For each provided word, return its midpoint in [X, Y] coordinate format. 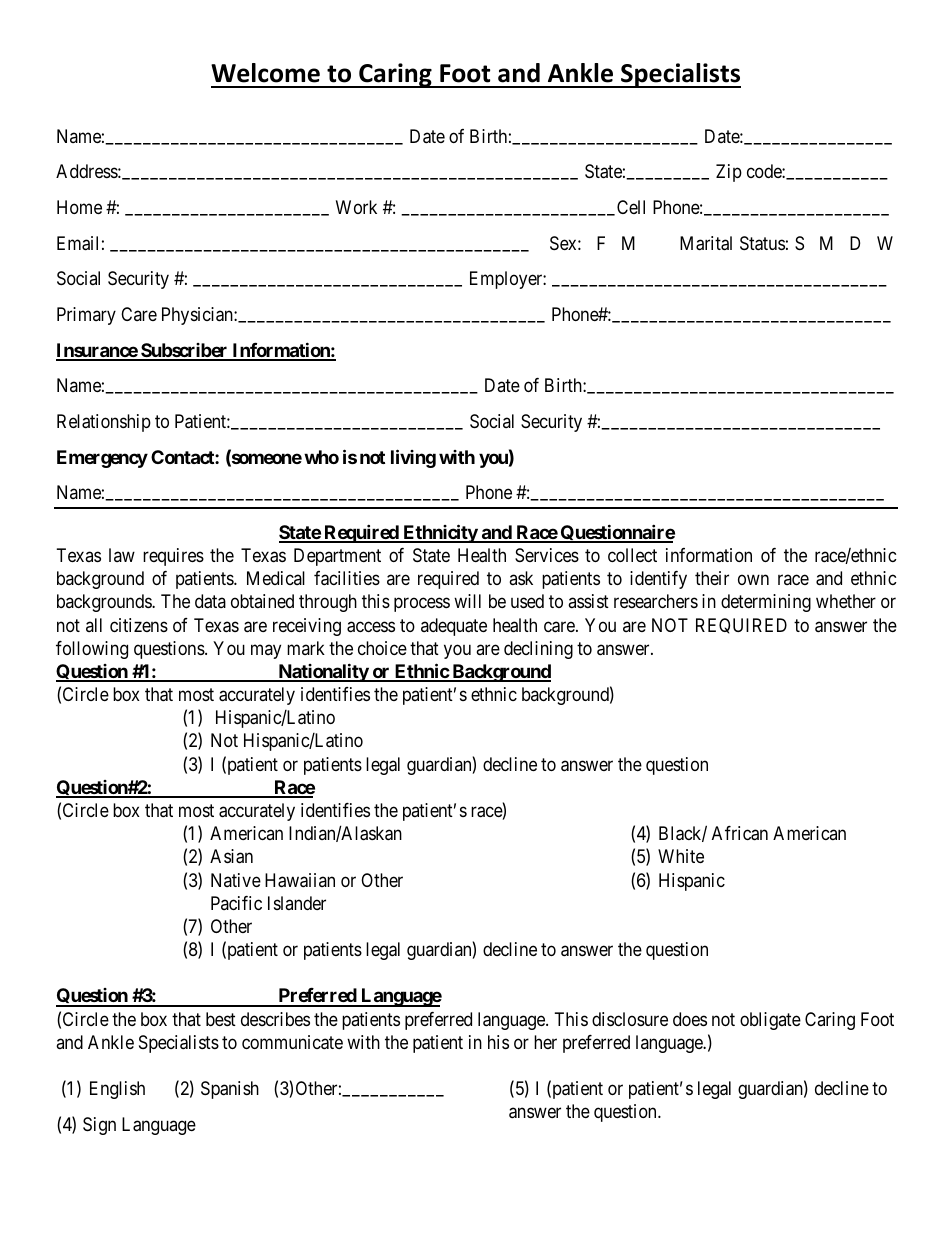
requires [173, 557]
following [92, 650]
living [413, 458]
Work [356, 207]
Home [79, 207]
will [467, 601]
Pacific [236, 903]
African [740, 833]
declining [538, 650]
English [117, 1090]
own [753, 580]
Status [762, 243]
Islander [297, 903]
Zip [729, 173]
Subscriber [184, 351]
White [681, 856]
